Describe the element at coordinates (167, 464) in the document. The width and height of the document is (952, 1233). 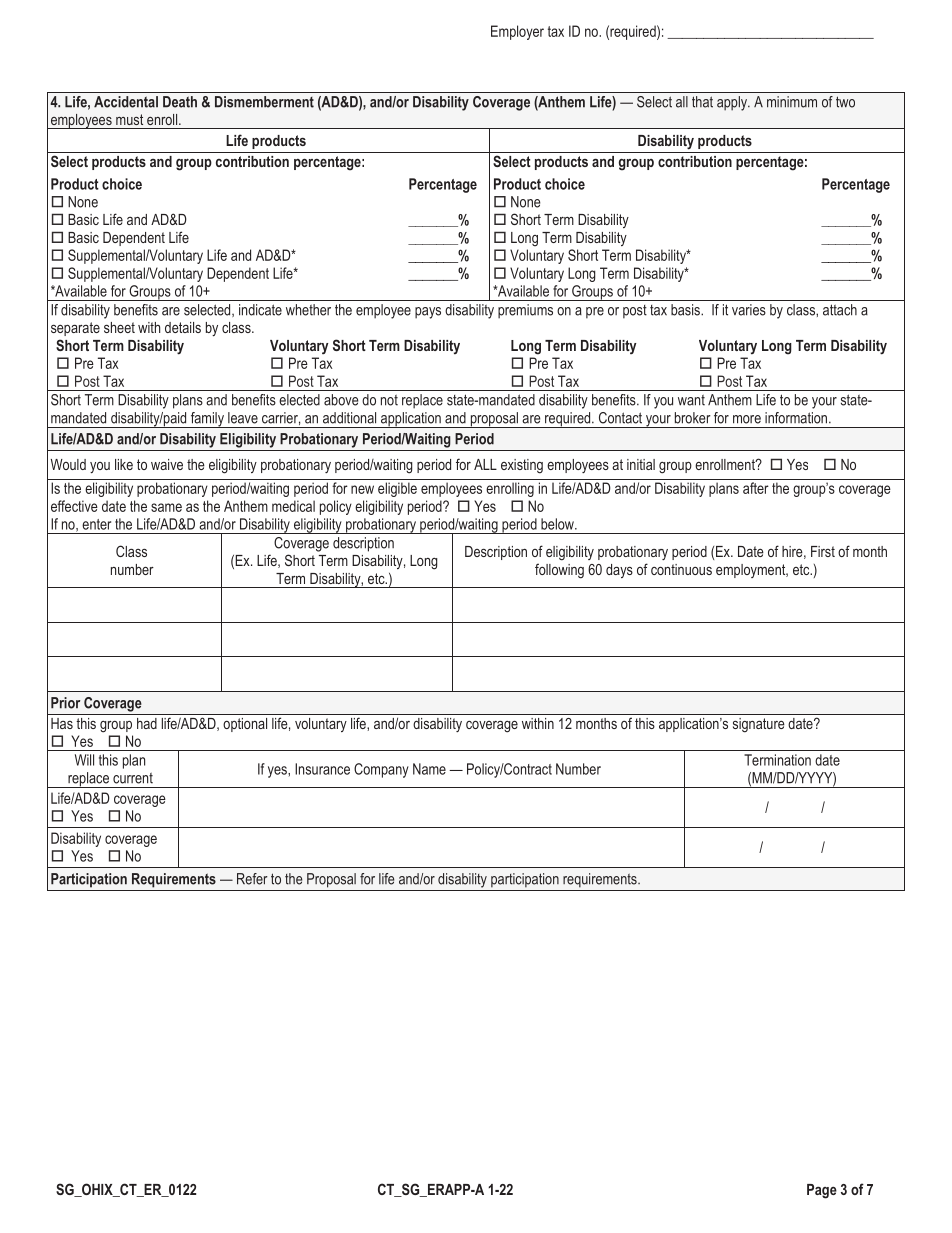
I see `waive` at that location.
